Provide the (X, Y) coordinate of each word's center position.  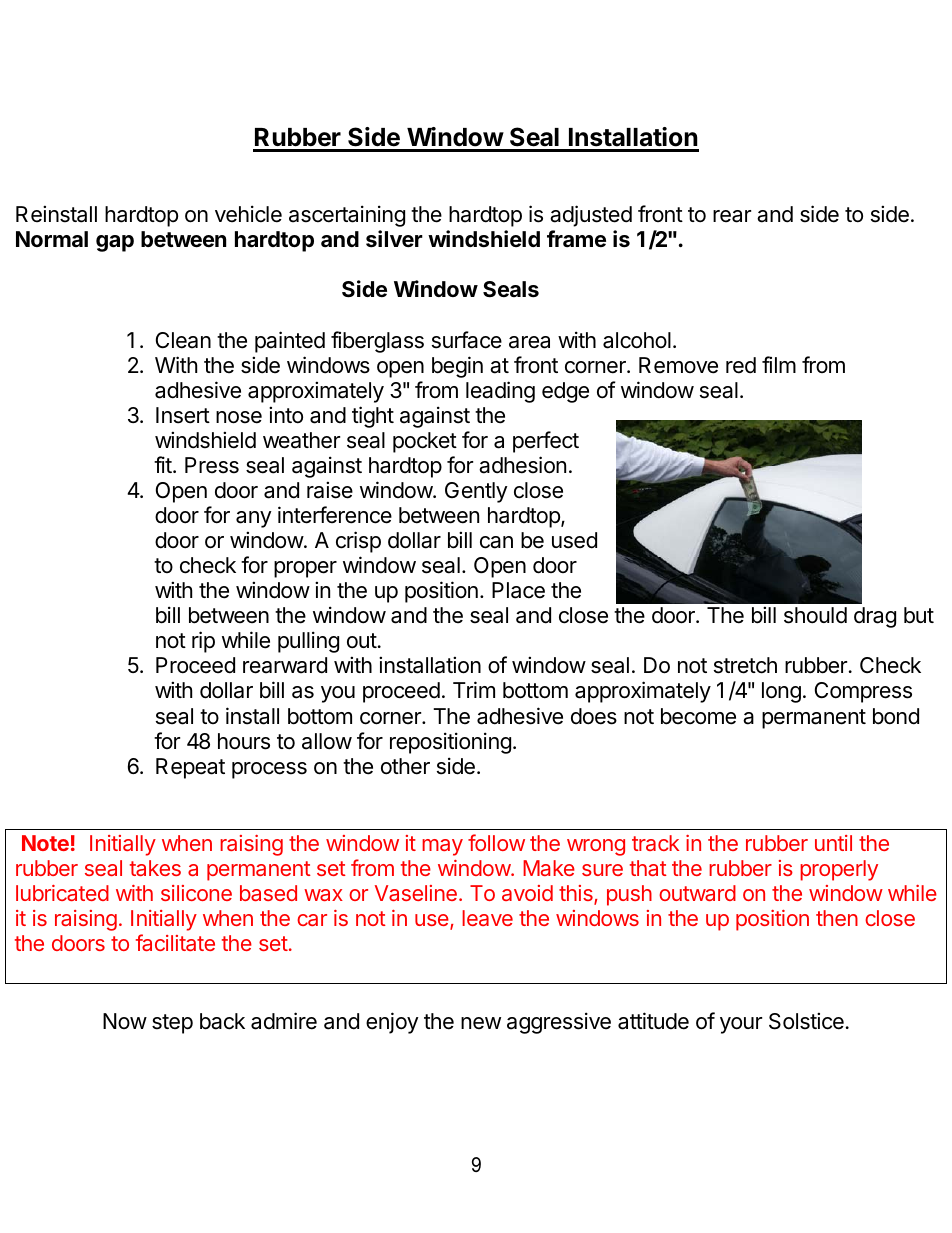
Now (125, 1021)
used (574, 540)
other (405, 766)
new (481, 1023)
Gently (476, 492)
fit (164, 464)
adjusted (591, 216)
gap (115, 243)
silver (394, 239)
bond (896, 716)
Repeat (190, 768)
